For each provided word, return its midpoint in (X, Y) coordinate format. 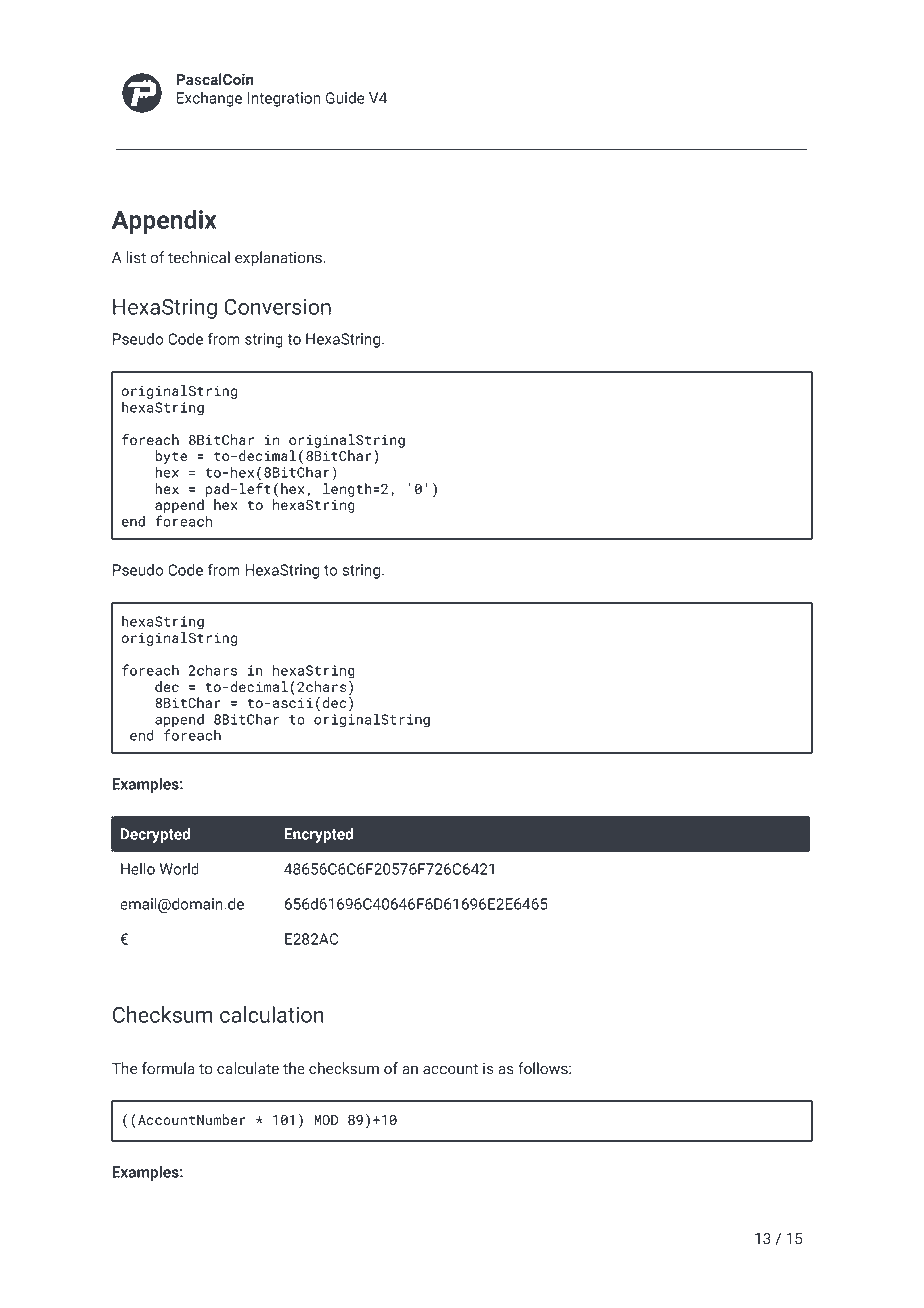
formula (168, 1068)
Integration (284, 99)
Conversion (277, 307)
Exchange (209, 99)
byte (171, 457)
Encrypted (318, 835)
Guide (345, 98)
